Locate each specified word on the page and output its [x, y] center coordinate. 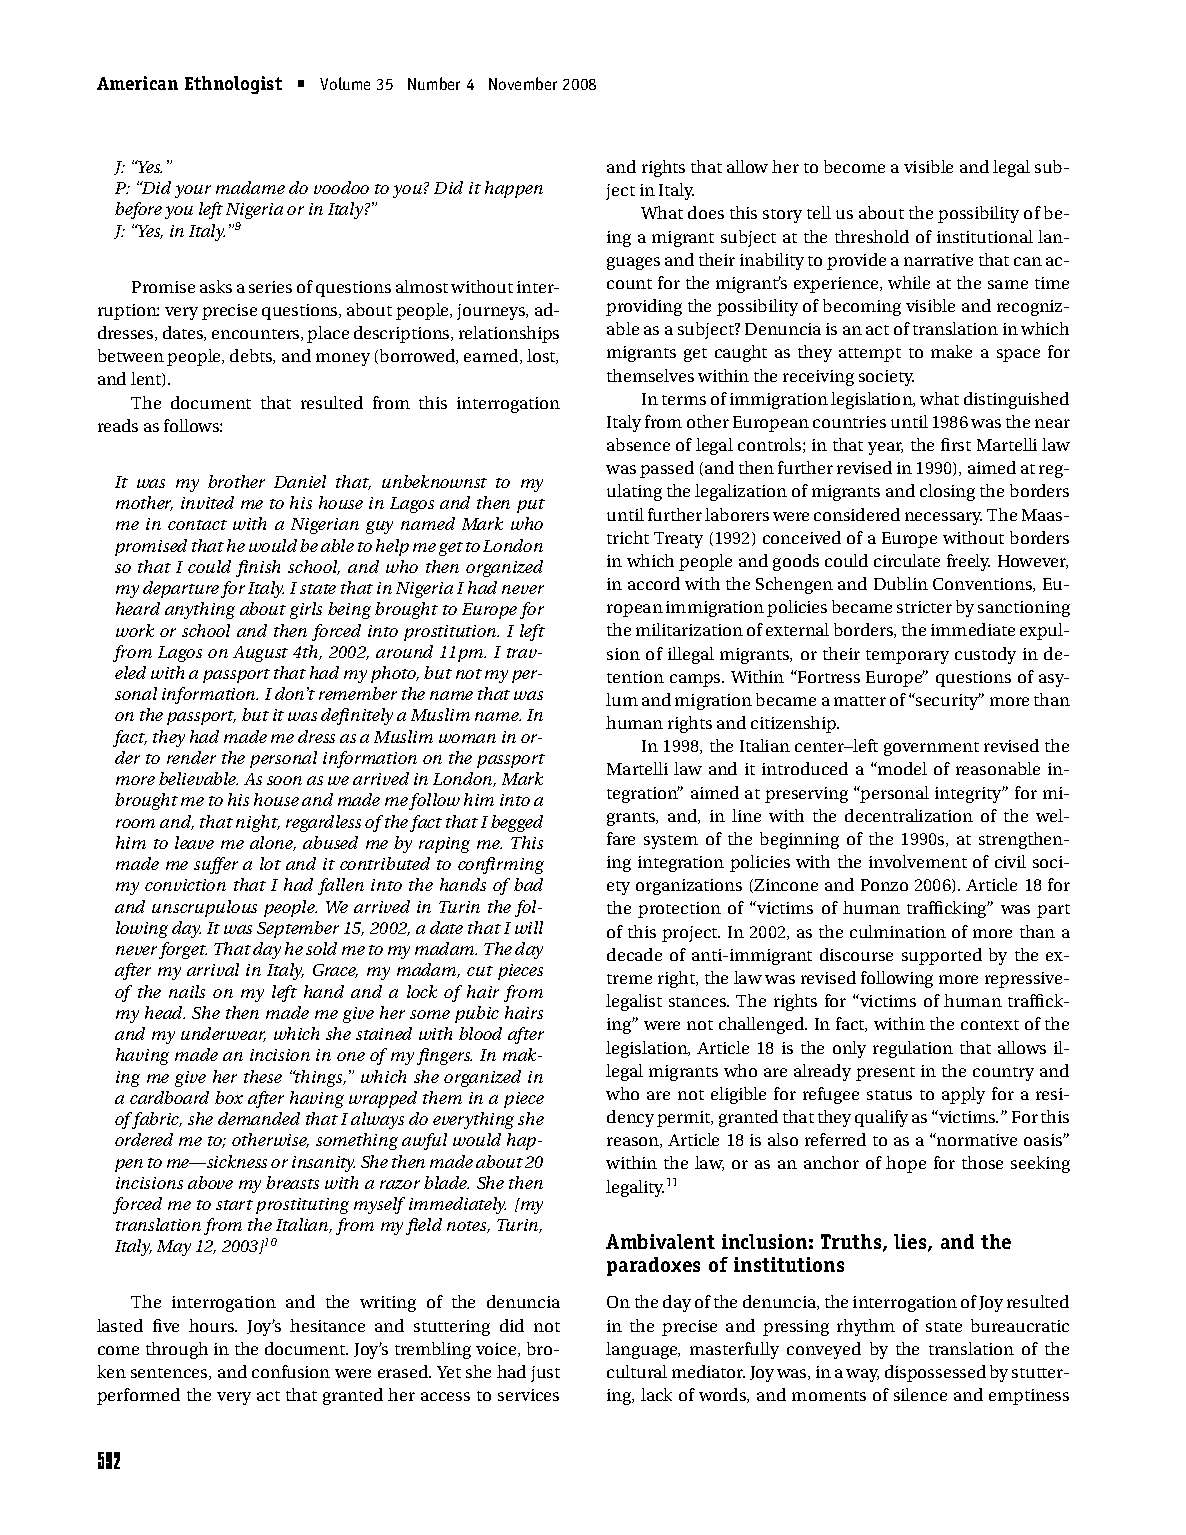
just [545, 1374]
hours [213, 1325]
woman [467, 738]
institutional [985, 236]
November [523, 83]
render [191, 757]
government [931, 749]
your [193, 191]
